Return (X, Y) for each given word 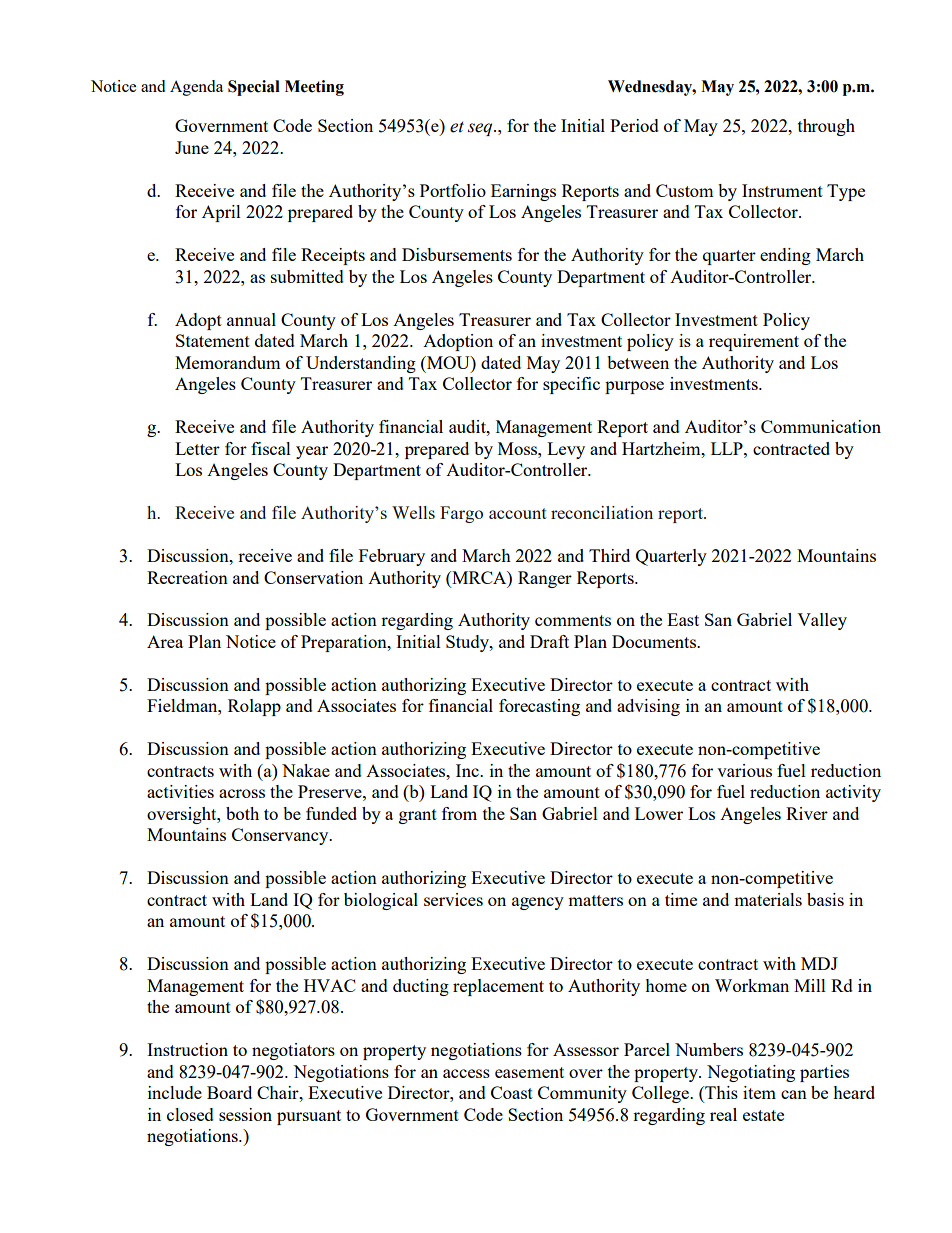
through (826, 127)
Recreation (187, 577)
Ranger (545, 579)
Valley (822, 621)
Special (254, 88)
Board (229, 1092)
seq (481, 129)
